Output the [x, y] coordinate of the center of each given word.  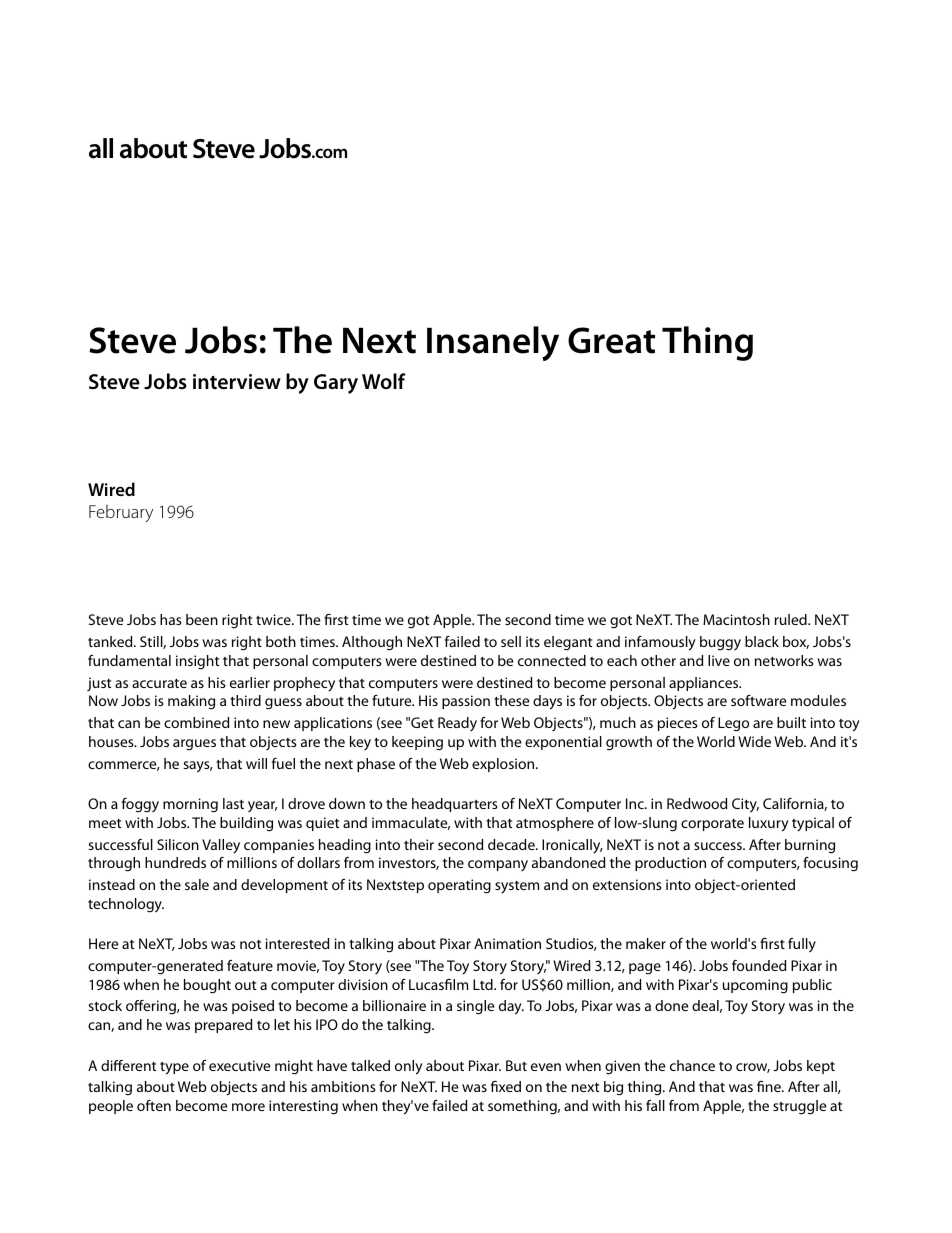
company [498, 865]
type [174, 1068]
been [202, 619]
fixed [506, 1086]
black [762, 641]
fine [770, 1086]
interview [237, 381]
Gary [336, 384]
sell [511, 641]
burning [810, 846]
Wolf [383, 381]
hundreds [175, 862]
